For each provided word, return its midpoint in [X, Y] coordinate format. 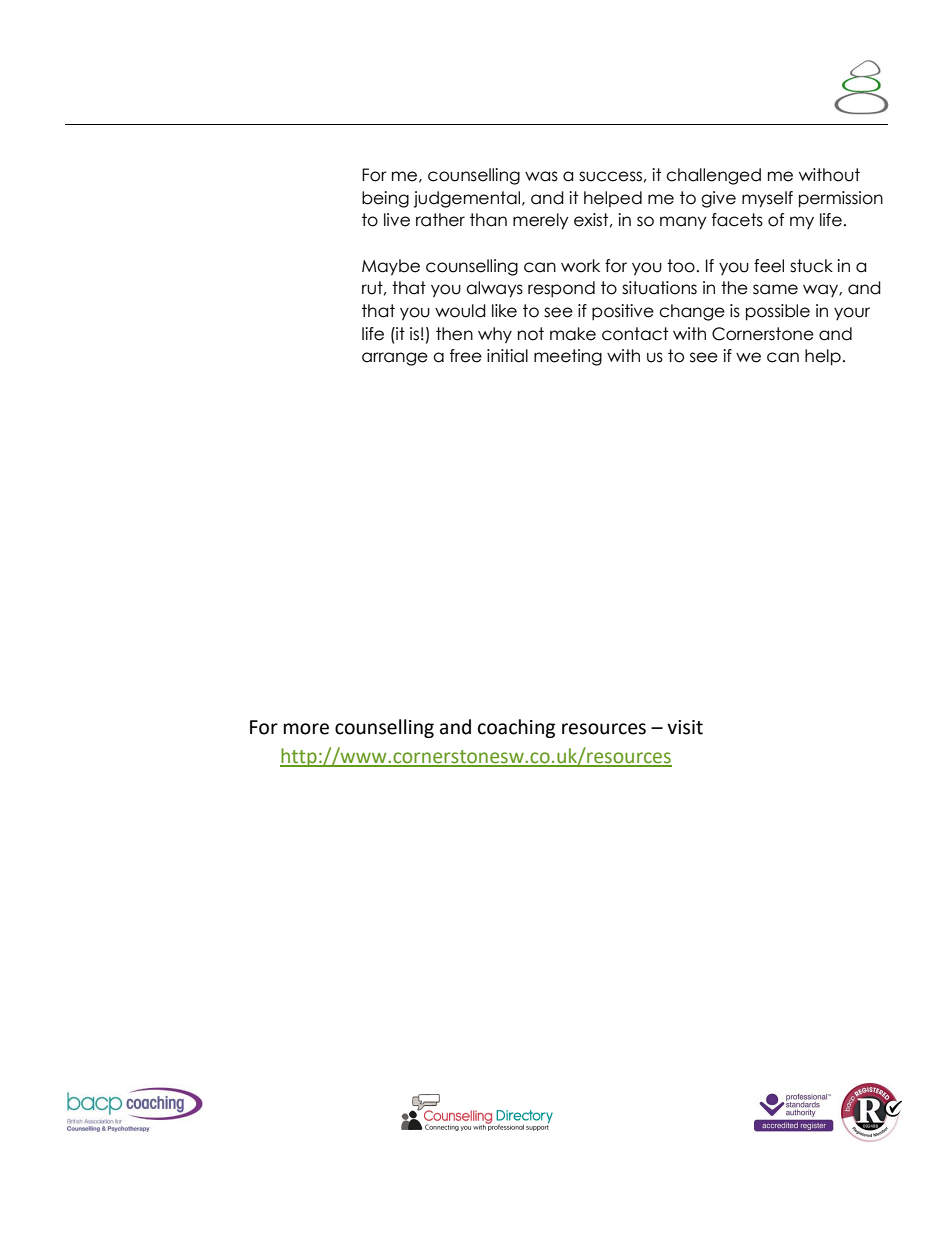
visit [685, 727]
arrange [395, 359]
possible [778, 312]
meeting [568, 357]
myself [767, 199]
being [385, 199]
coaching [516, 728]
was [541, 176]
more [306, 729]
